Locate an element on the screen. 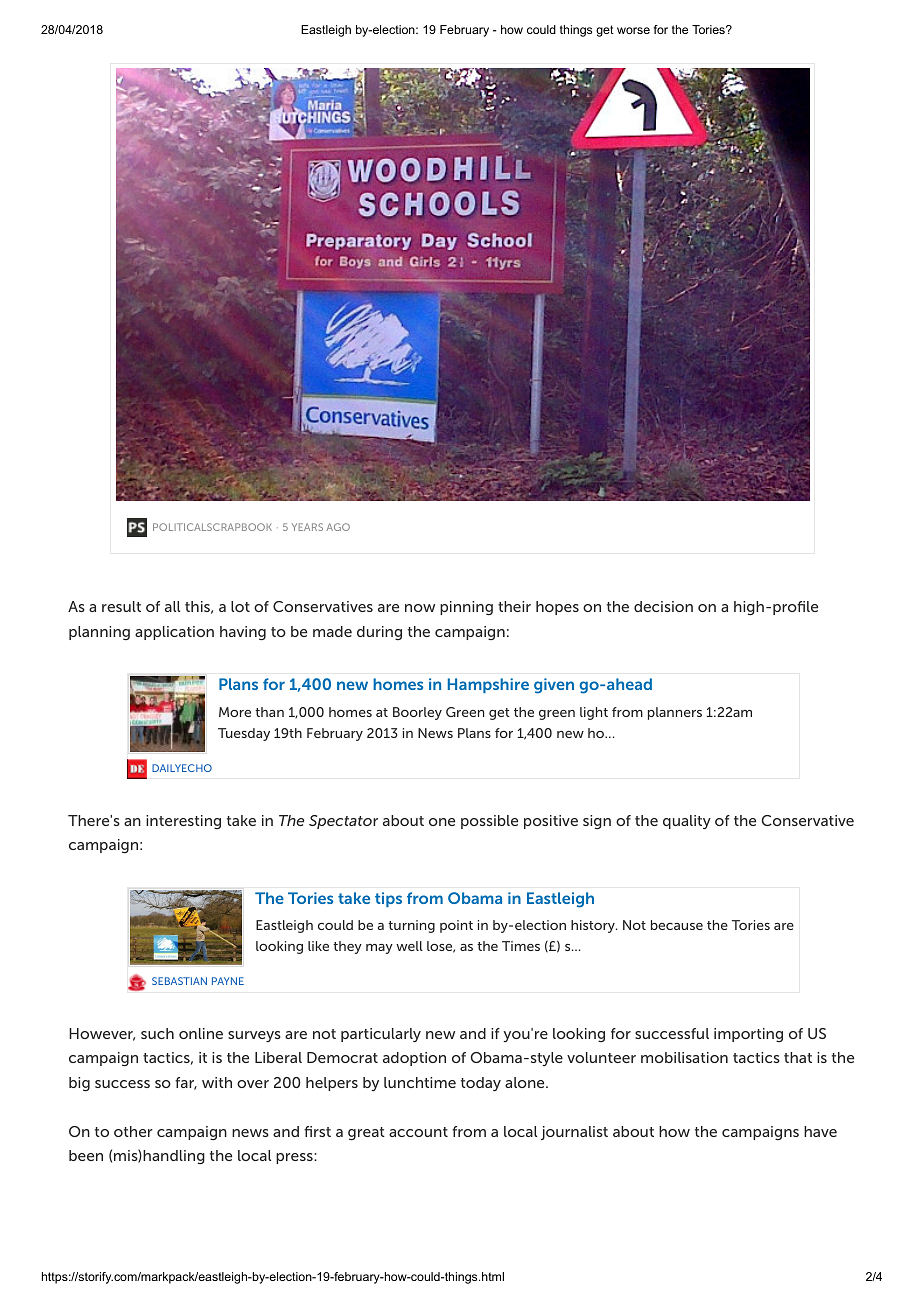 Image resolution: width=924 pixels, height=1308 pixels. quality is located at coordinates (687, 822).
